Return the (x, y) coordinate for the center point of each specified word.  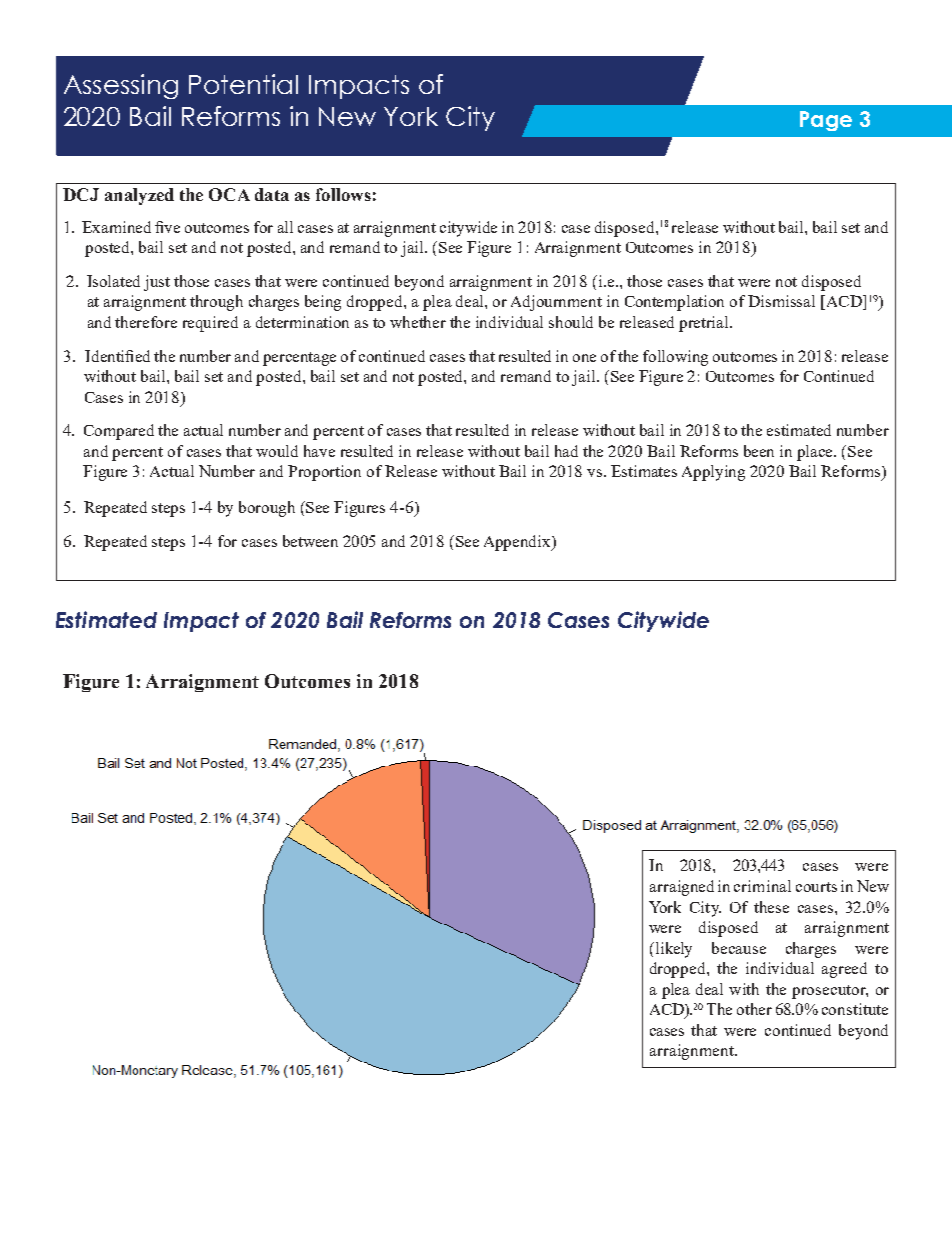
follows (343, 194)
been (759, 451)
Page (826, 121)
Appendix (518, 543)
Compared (119, 432)
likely (672, 950)
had (566, 451)
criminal (762, 886)
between (310, 541)
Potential (243, 84)
